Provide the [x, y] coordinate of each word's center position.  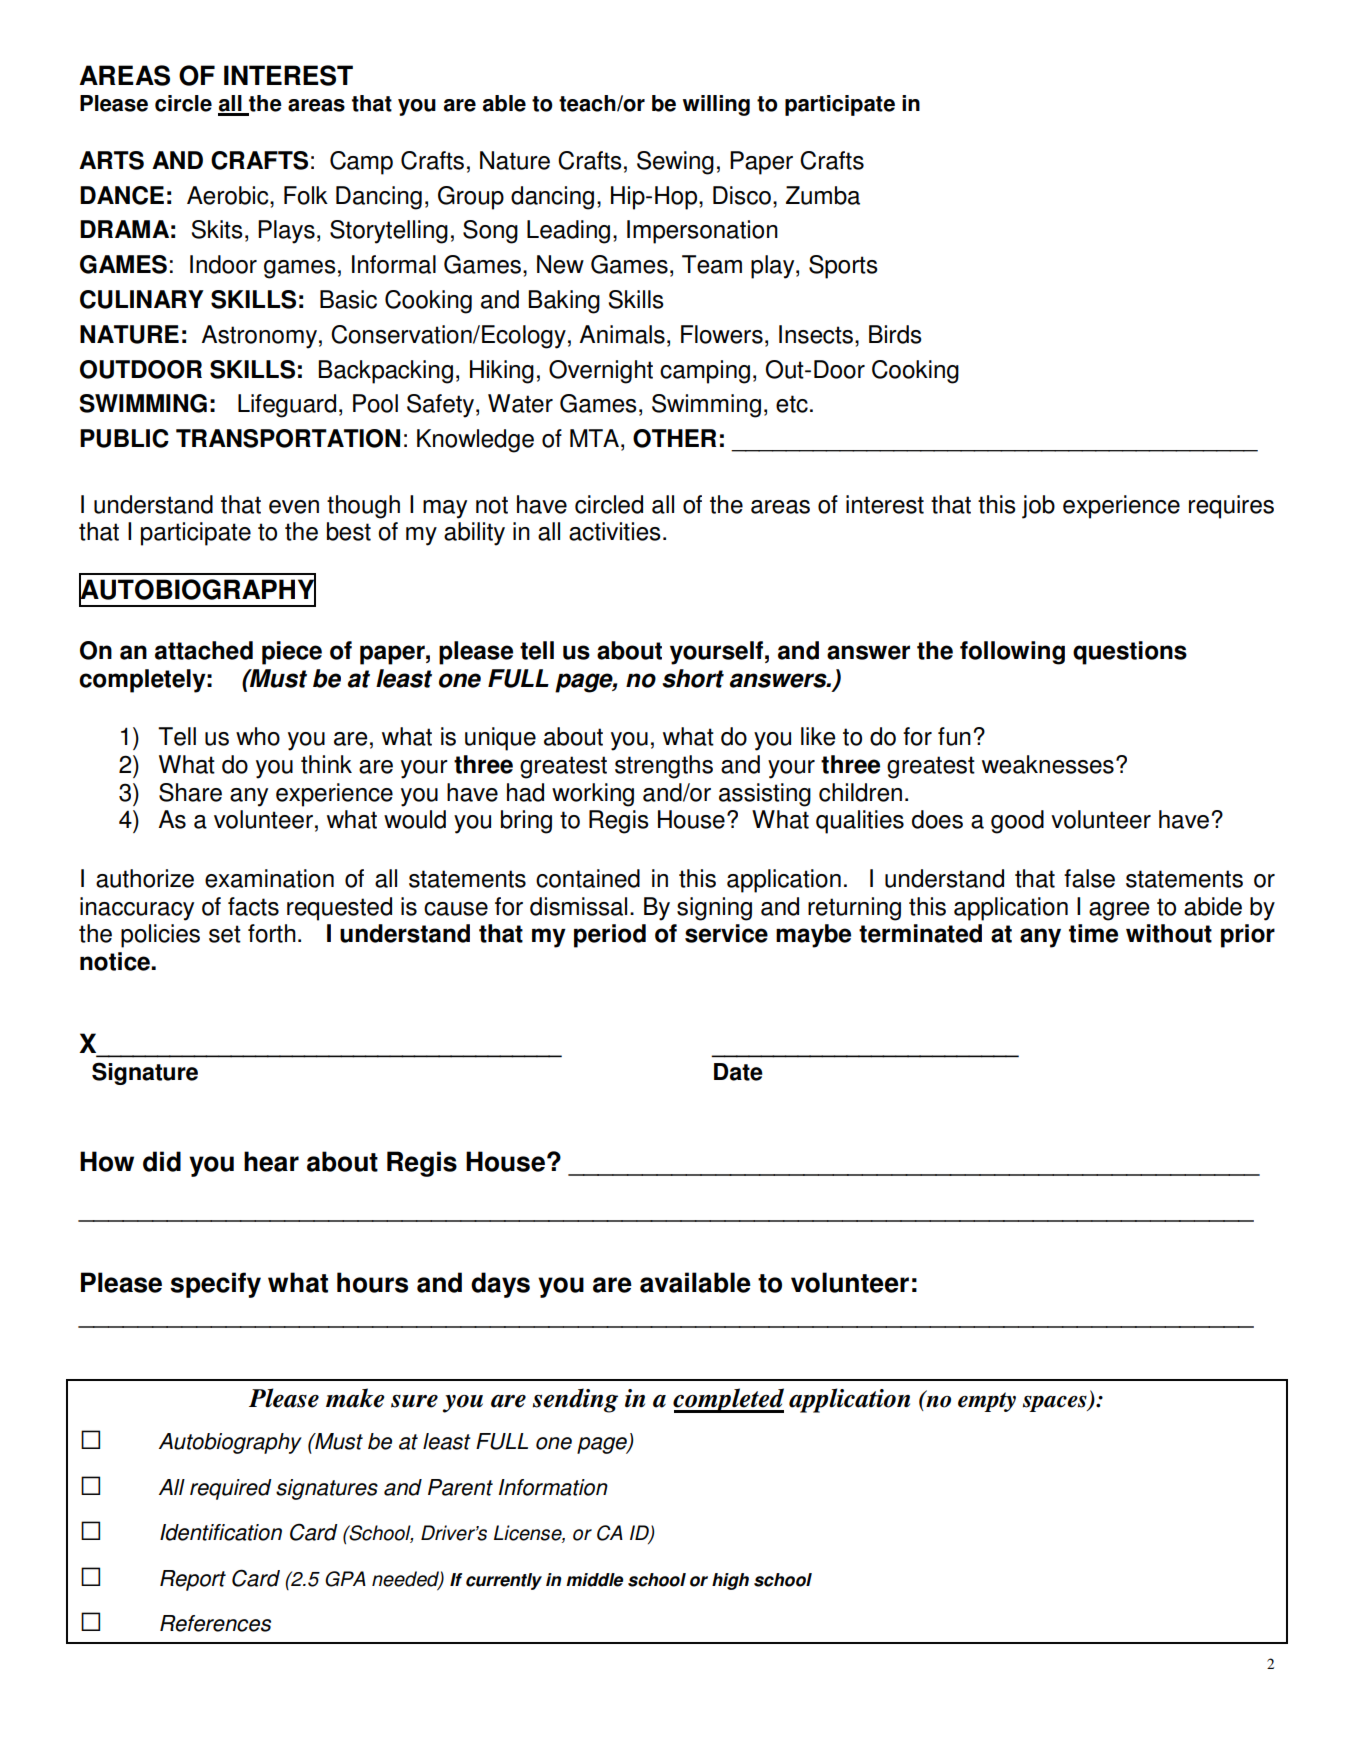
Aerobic [229, 195]
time [1093, 933]
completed [728, 1400]
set [225, 934]
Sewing [675, 163]
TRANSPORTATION [288, 438]
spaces [1056, 1404]
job [1038, 507]
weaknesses [1048, 764]
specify [215, 1285]
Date [738, 1072]
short [693, 678]
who [258, 736]
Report [193, 1580]
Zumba [823, 195]
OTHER [674, 438]
